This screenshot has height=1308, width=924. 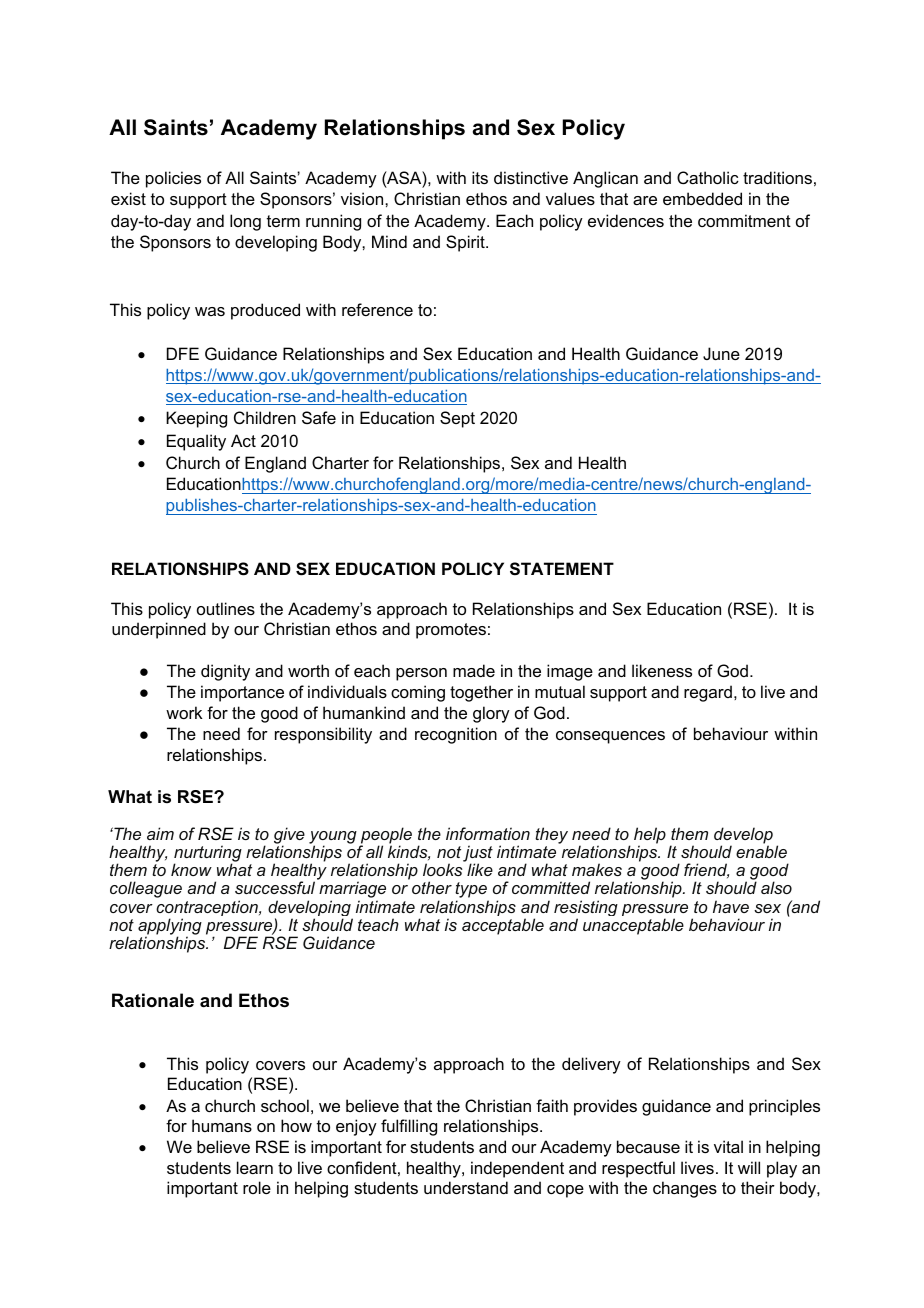 What do you see at coordinates (472, 891) in the screenshot?
I see `type` at bounding box center [472, 891].
